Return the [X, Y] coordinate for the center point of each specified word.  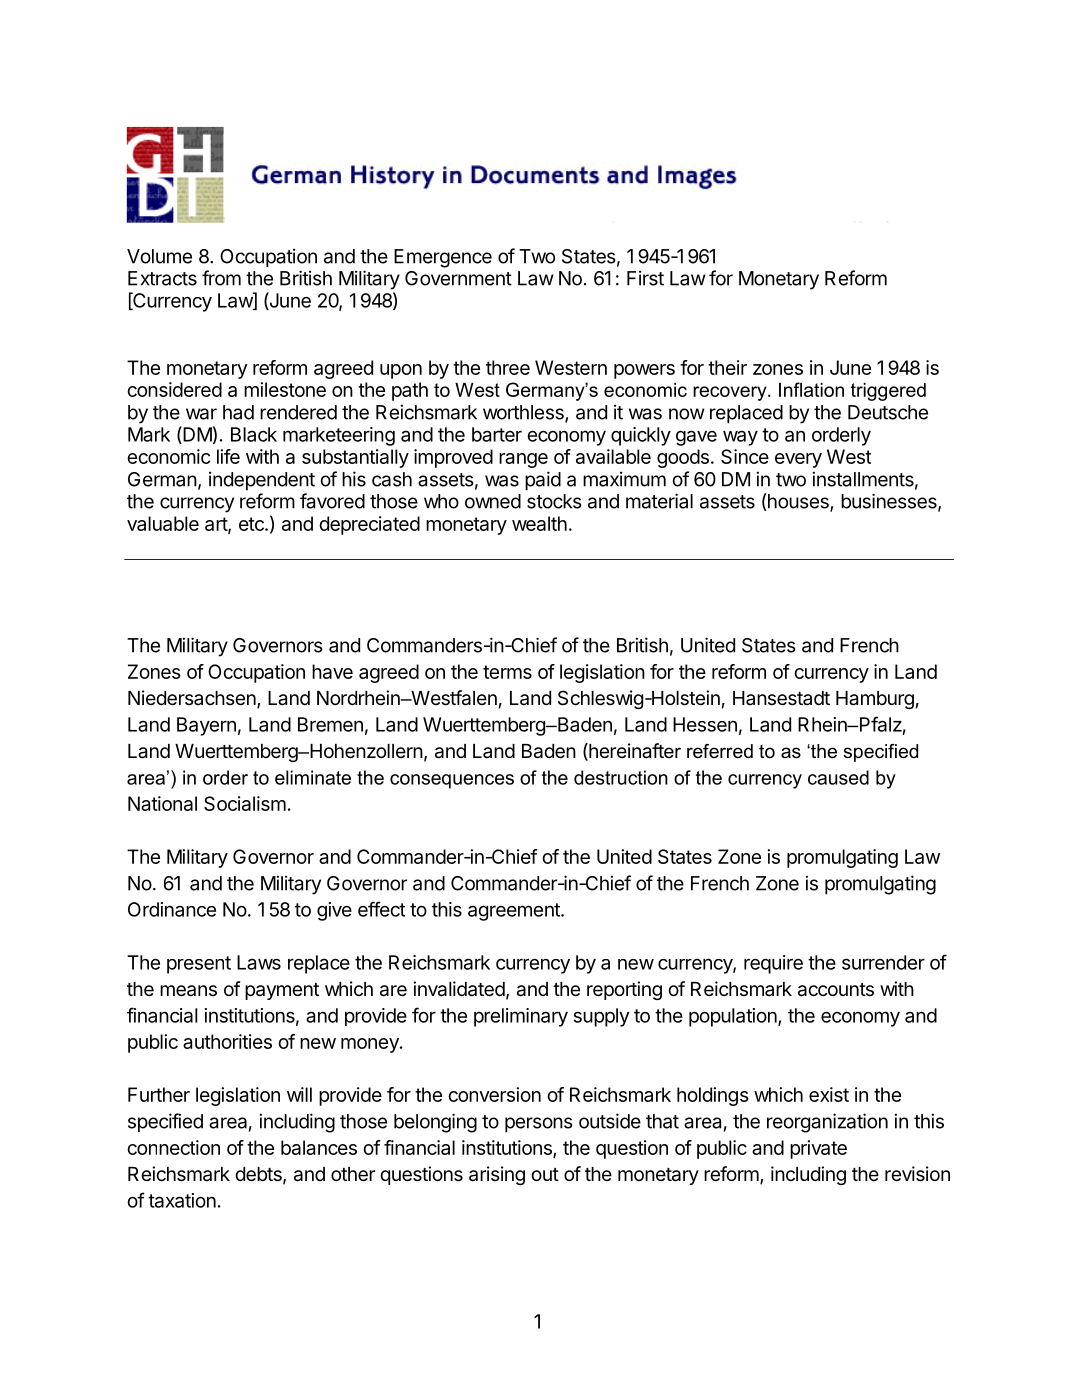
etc [252, 524]
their [727, 367]
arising [497, 1175]
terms [507, 672]
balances [319, 1147]
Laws [259, 962]
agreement [515, 912]
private [818, 1149]
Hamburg [875, 700]
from [221, 278]
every [798, 460]
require [773, 964]
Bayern [206, 726]
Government [458, 278]
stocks [554, 501]
